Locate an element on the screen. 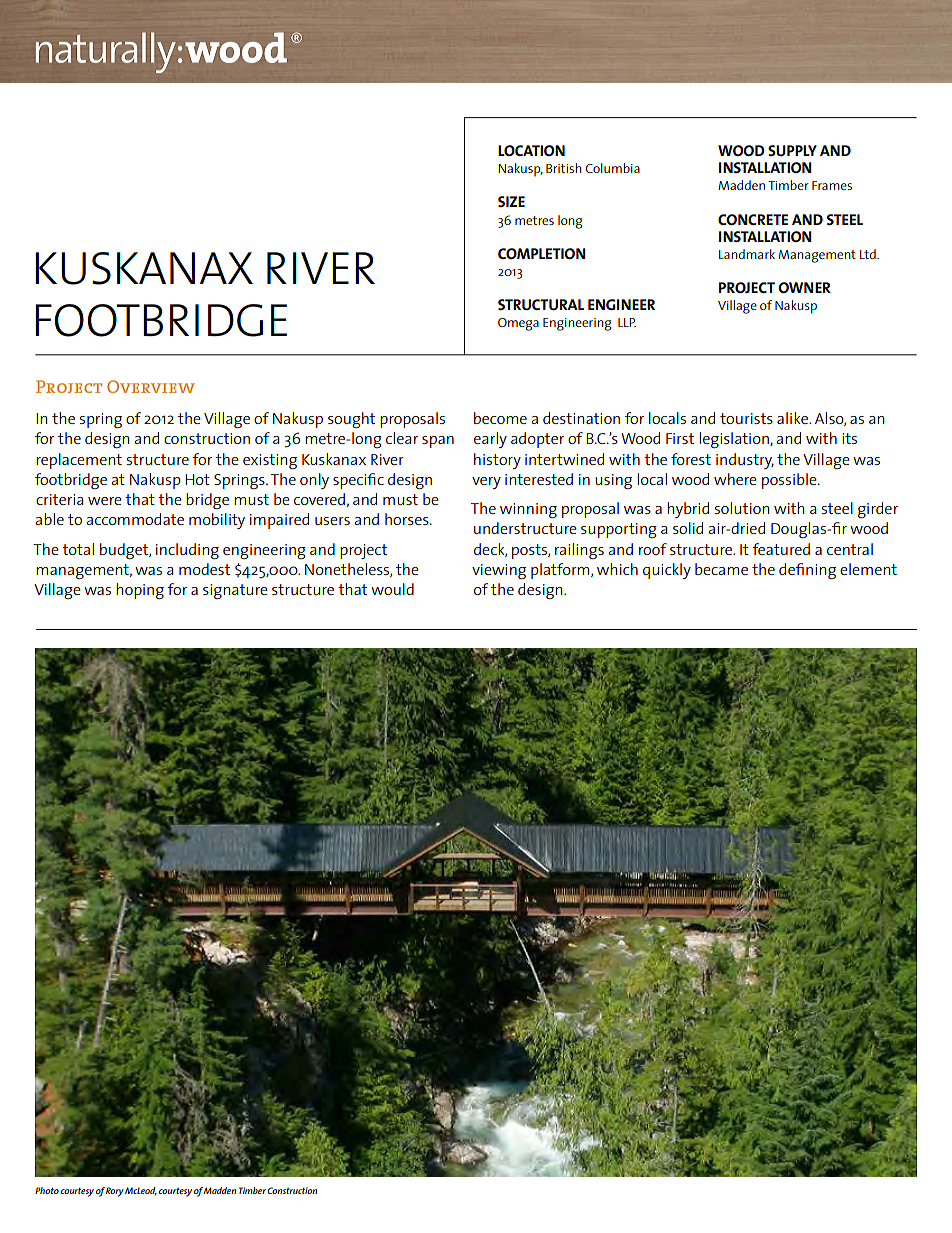  defining is located at coordinates (807, 571).
